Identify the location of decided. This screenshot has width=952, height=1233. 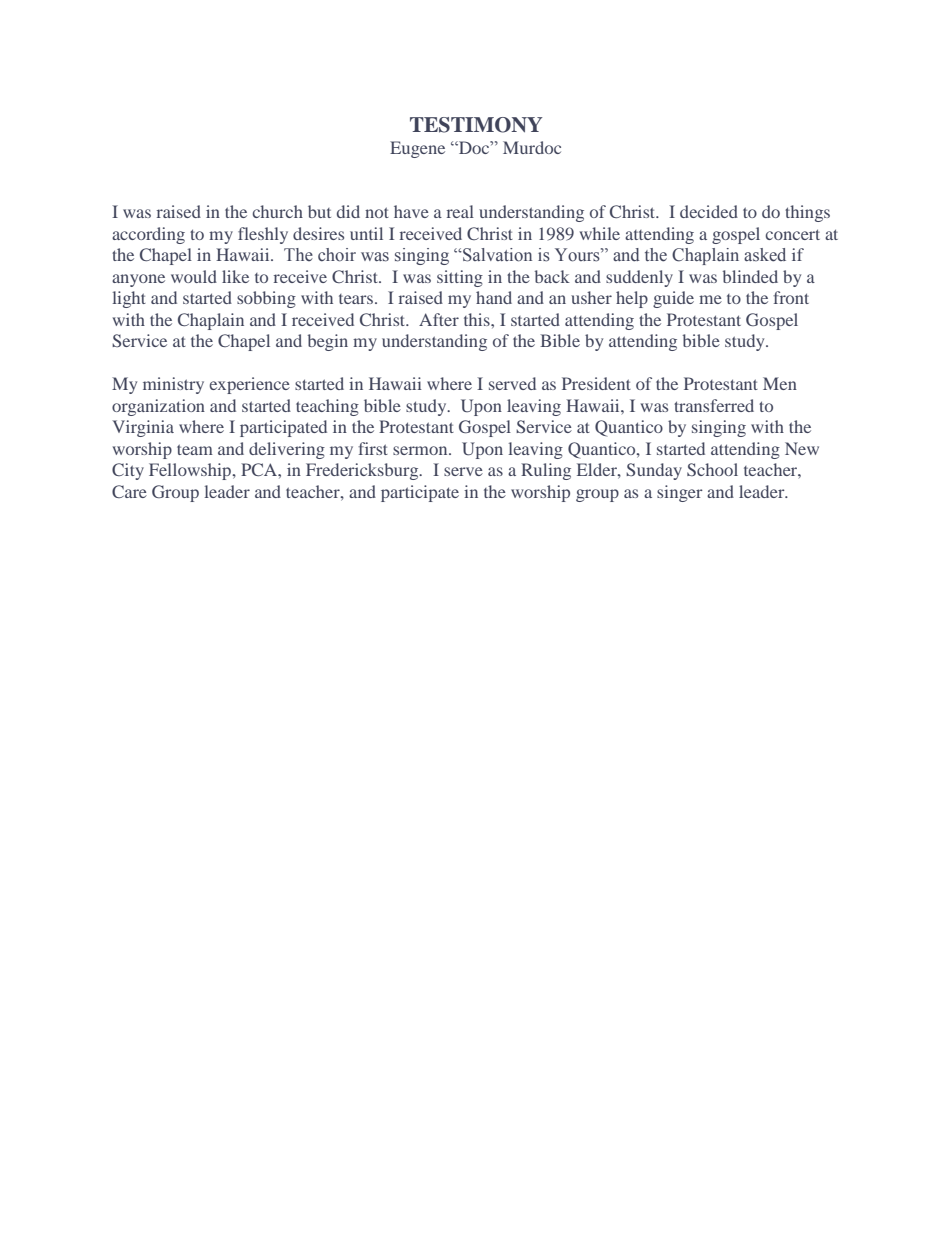
(709, 211).
